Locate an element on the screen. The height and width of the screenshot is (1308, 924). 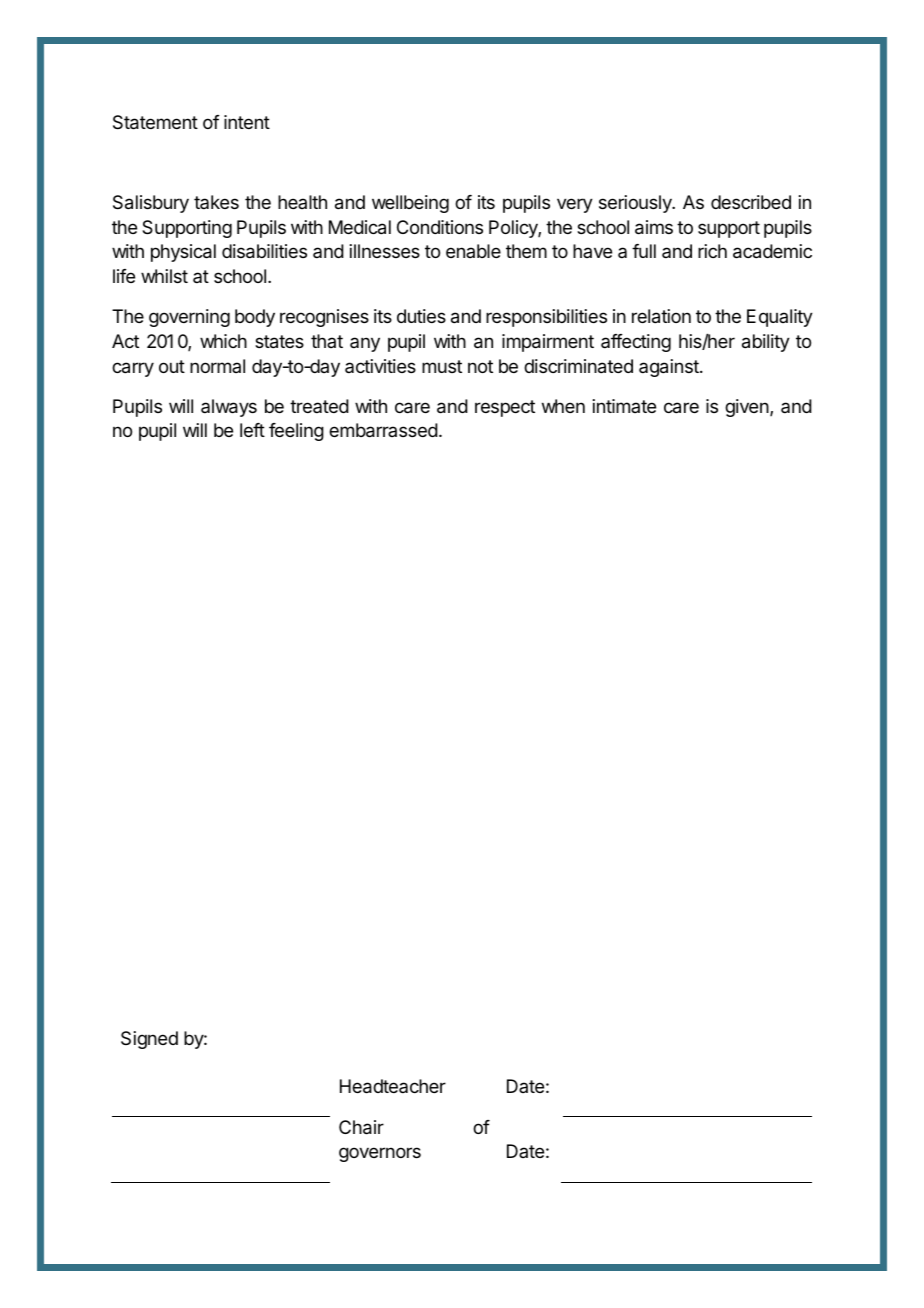
given is located at coordinates (747, 408).
